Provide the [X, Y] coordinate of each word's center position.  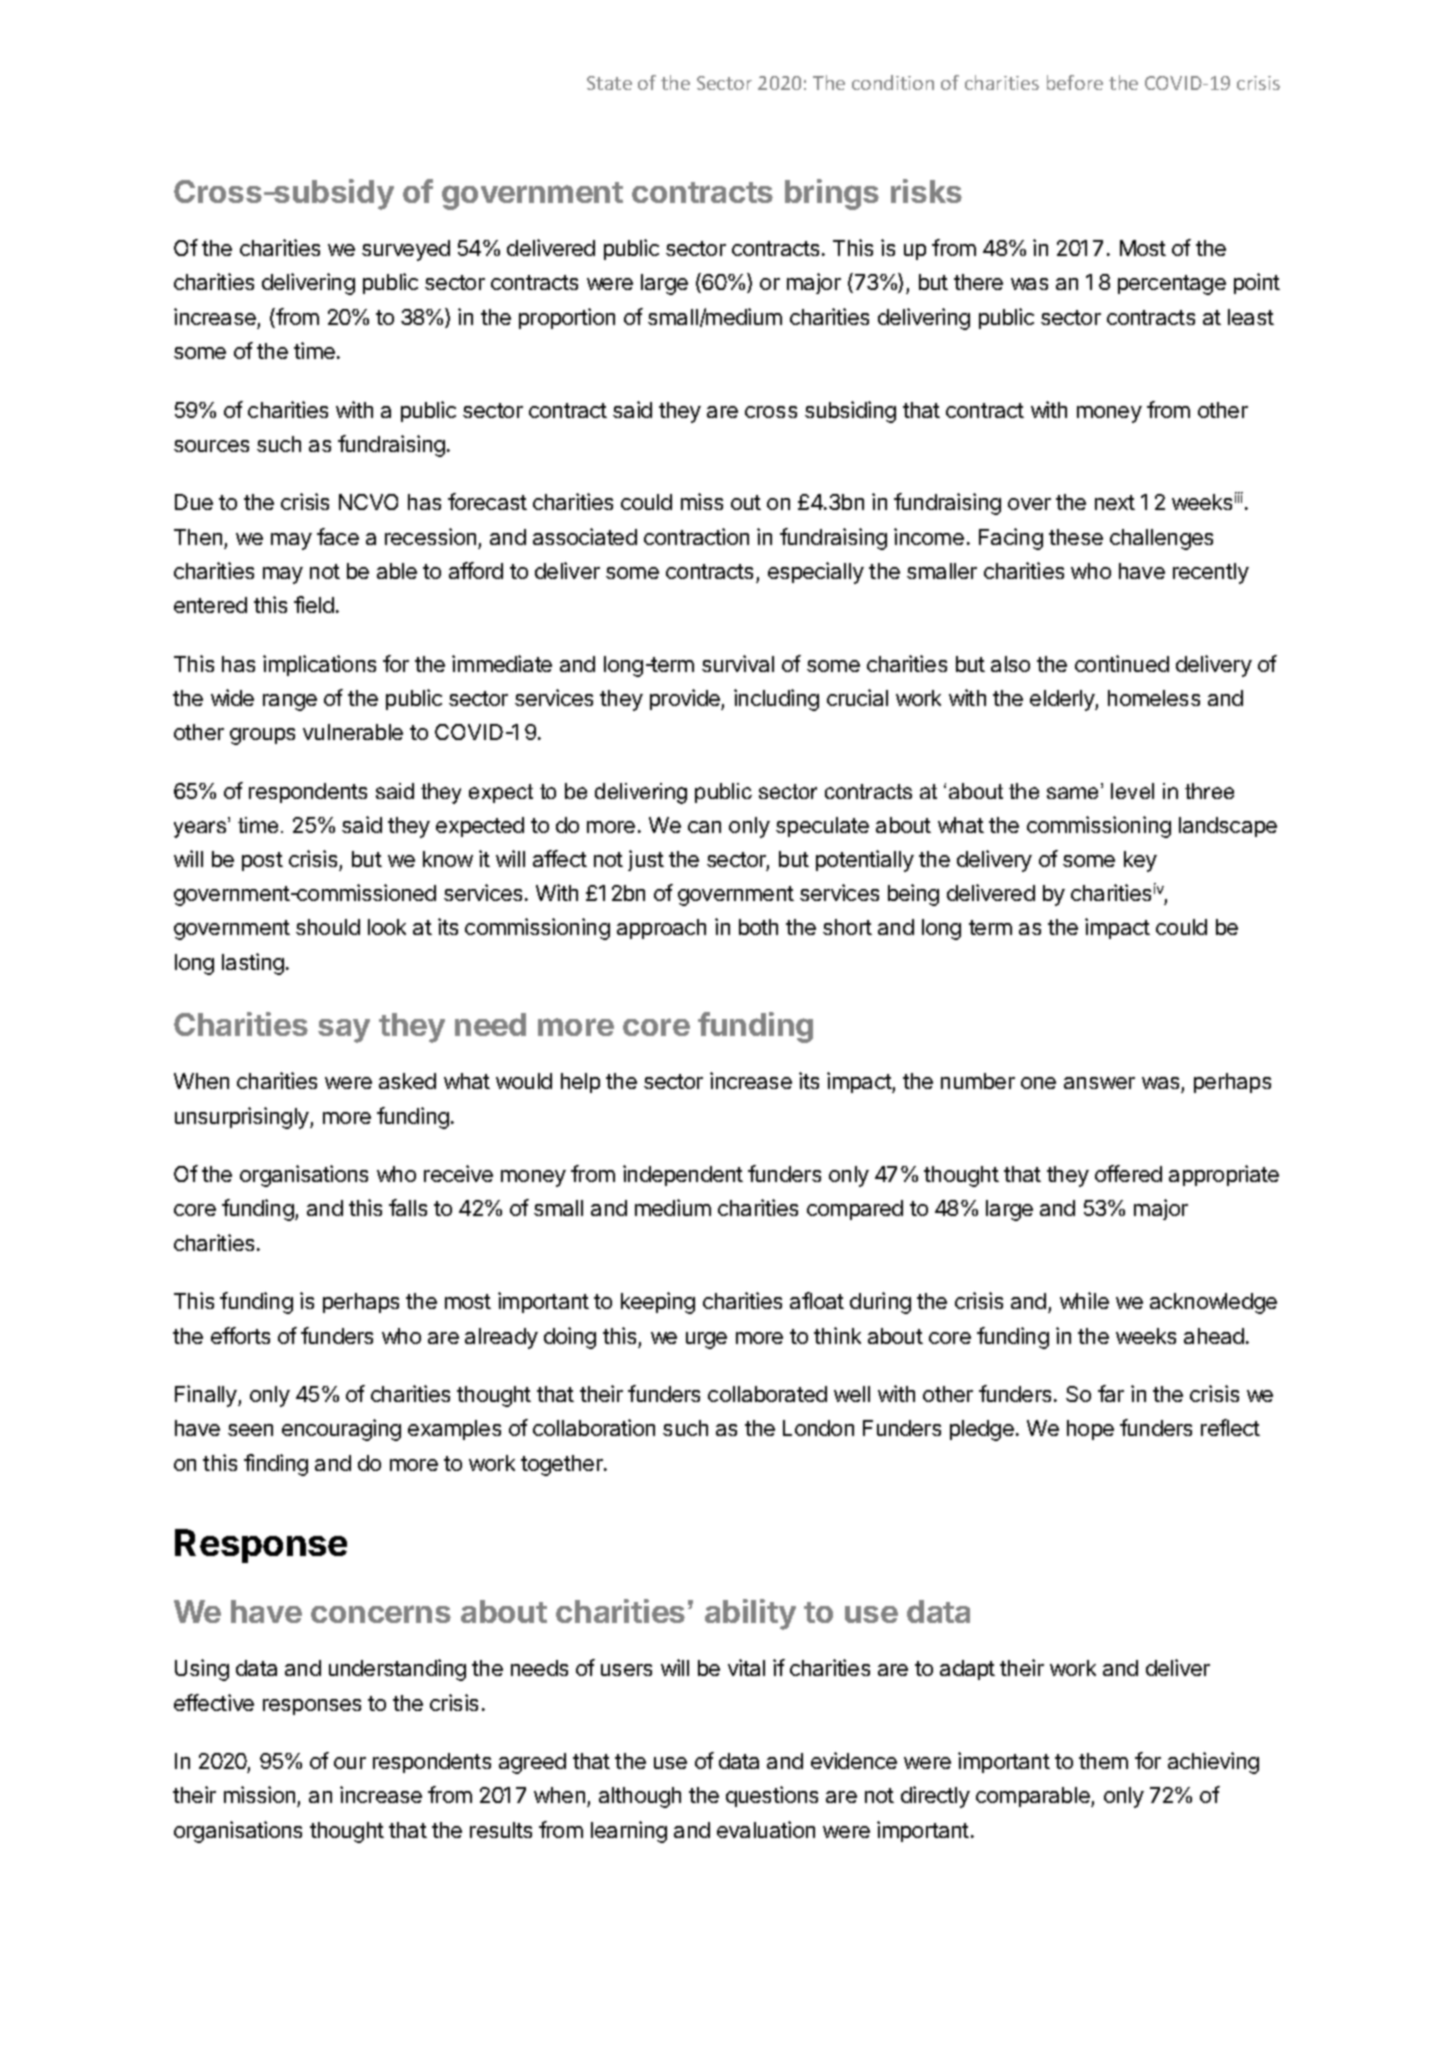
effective [214, 1702]
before [1075, 82]
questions [772, 1796]
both [758, 927]
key [1140, 861]
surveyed [406, 250]
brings [832, 194]
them [1103, 1761]
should [328, 927]
